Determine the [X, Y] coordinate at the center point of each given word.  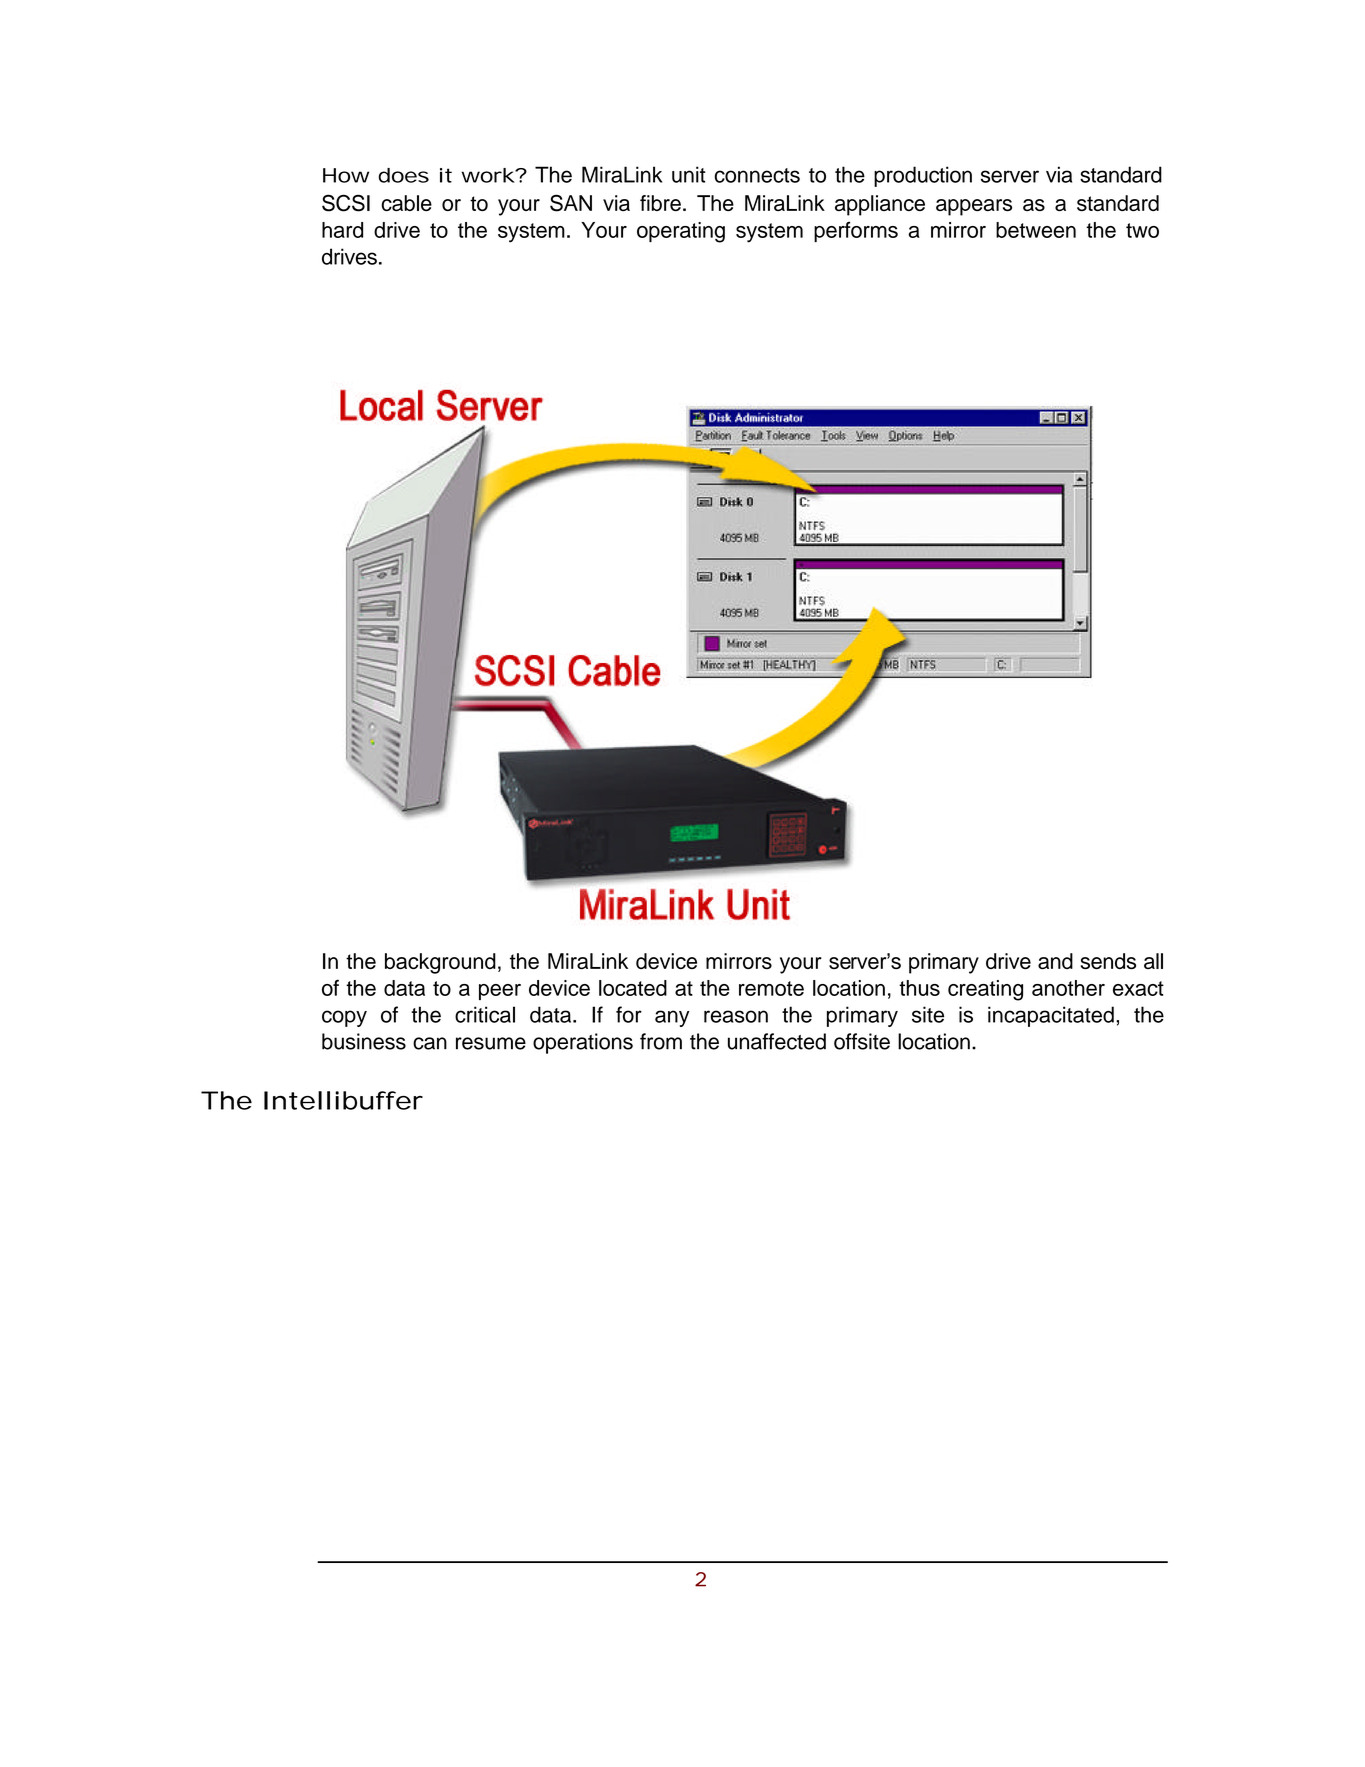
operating [681, 232]
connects [757, 175]
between [1036, 230]
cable [406, 203]
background [440, 963]
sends [1108, 961]
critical [485, 1014]
